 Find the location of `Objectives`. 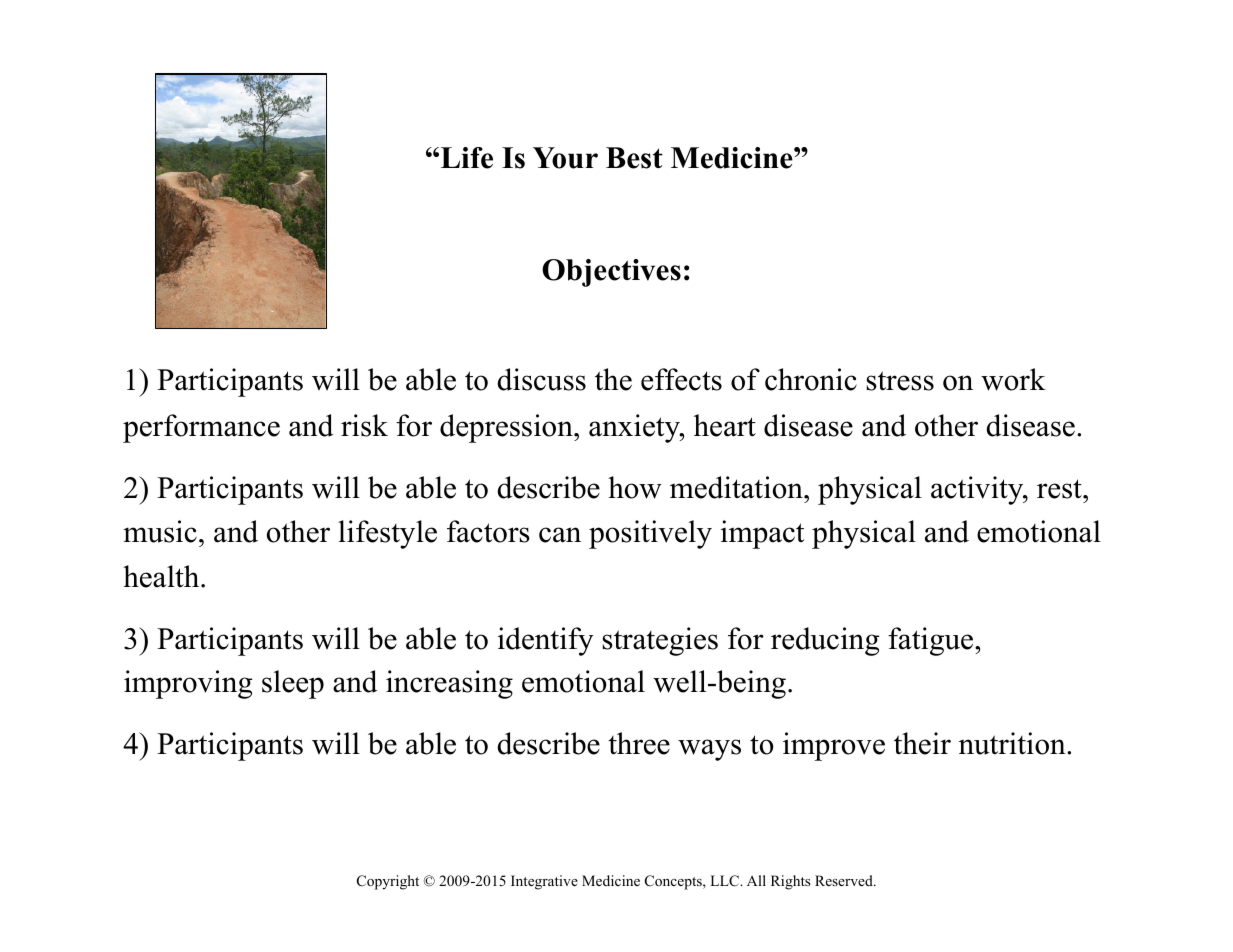

Objectives is located at coordinates (611, 273).
